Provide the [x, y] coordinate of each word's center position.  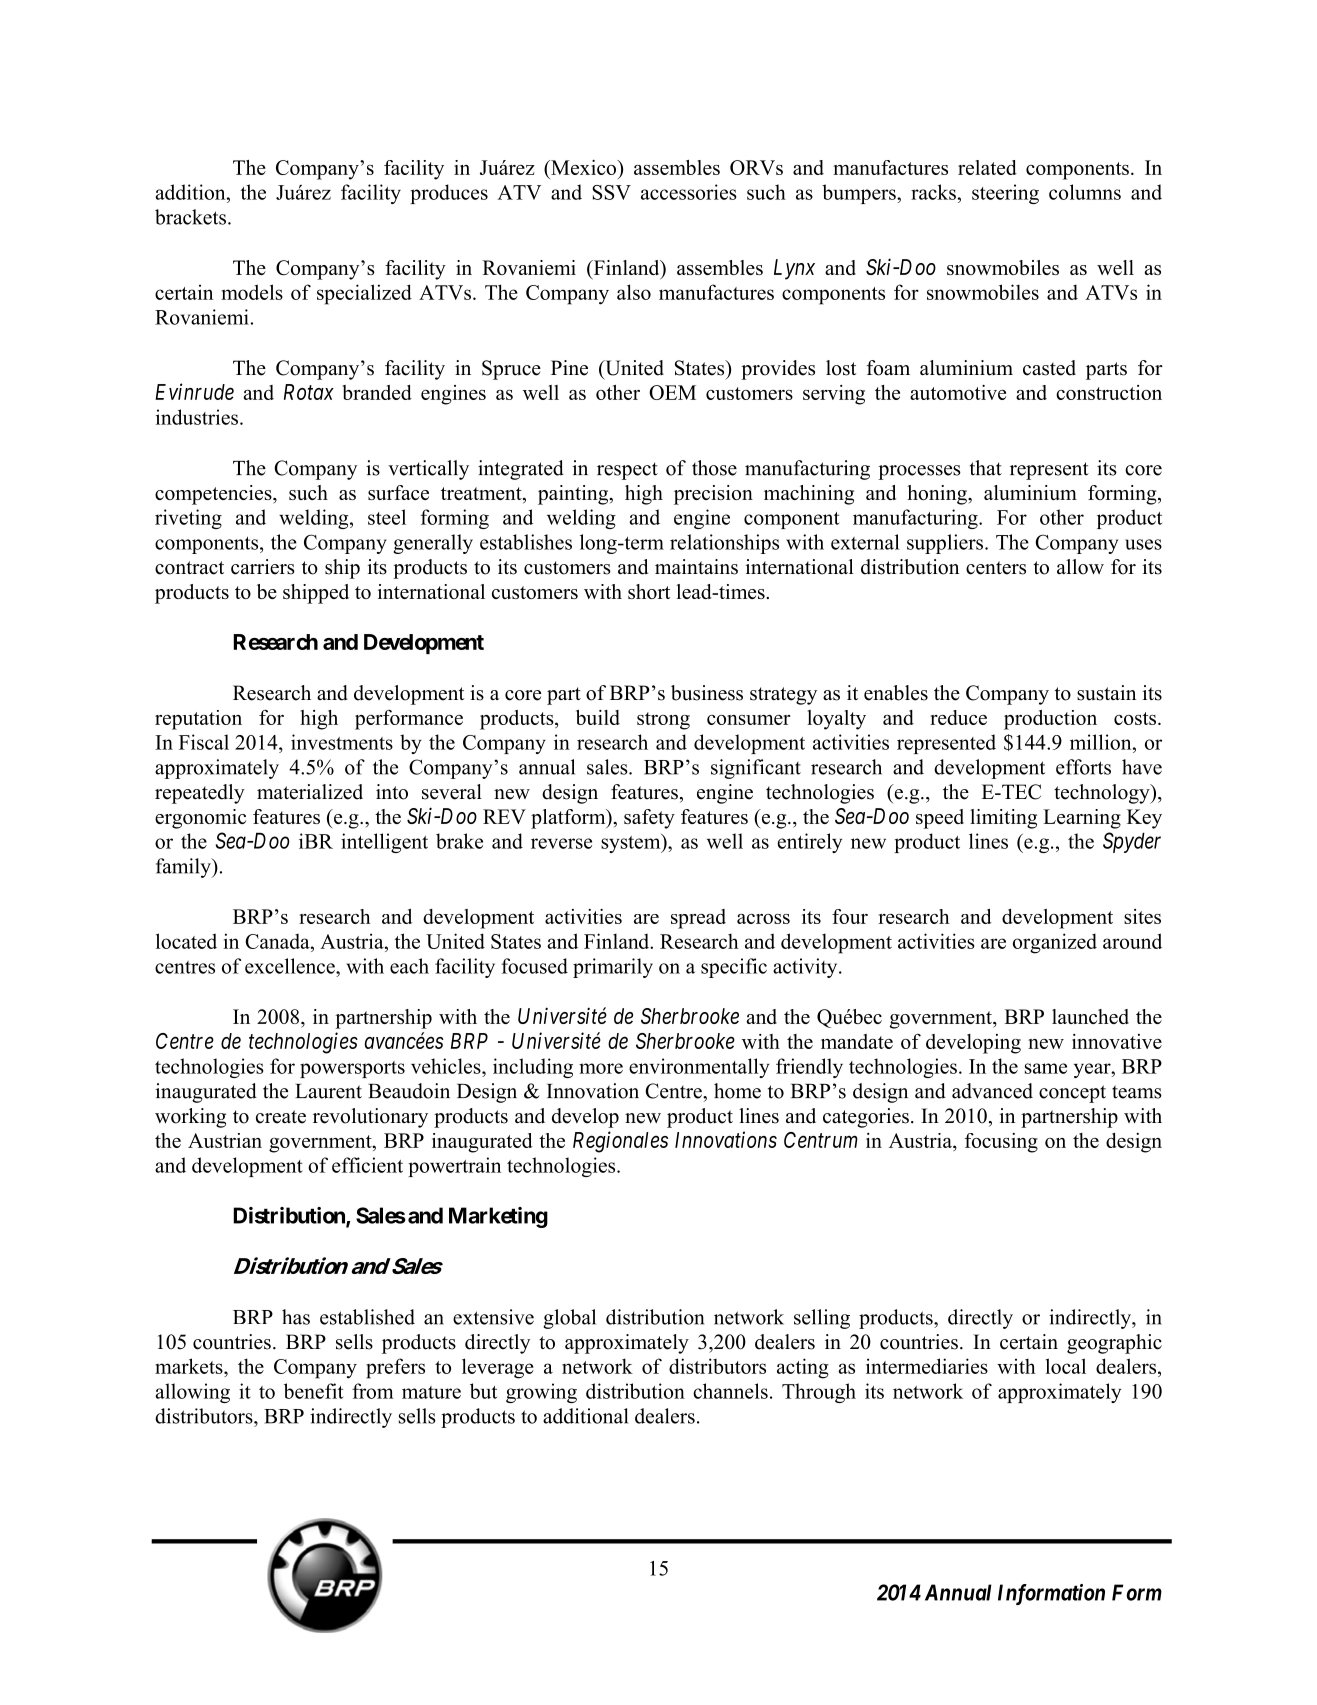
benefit [313, 1391]
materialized [310, 792]
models [252, 292]
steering [1005, 194]
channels [730, 1391]
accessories [689, 192]
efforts [1083, 767]
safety [649, 819]
